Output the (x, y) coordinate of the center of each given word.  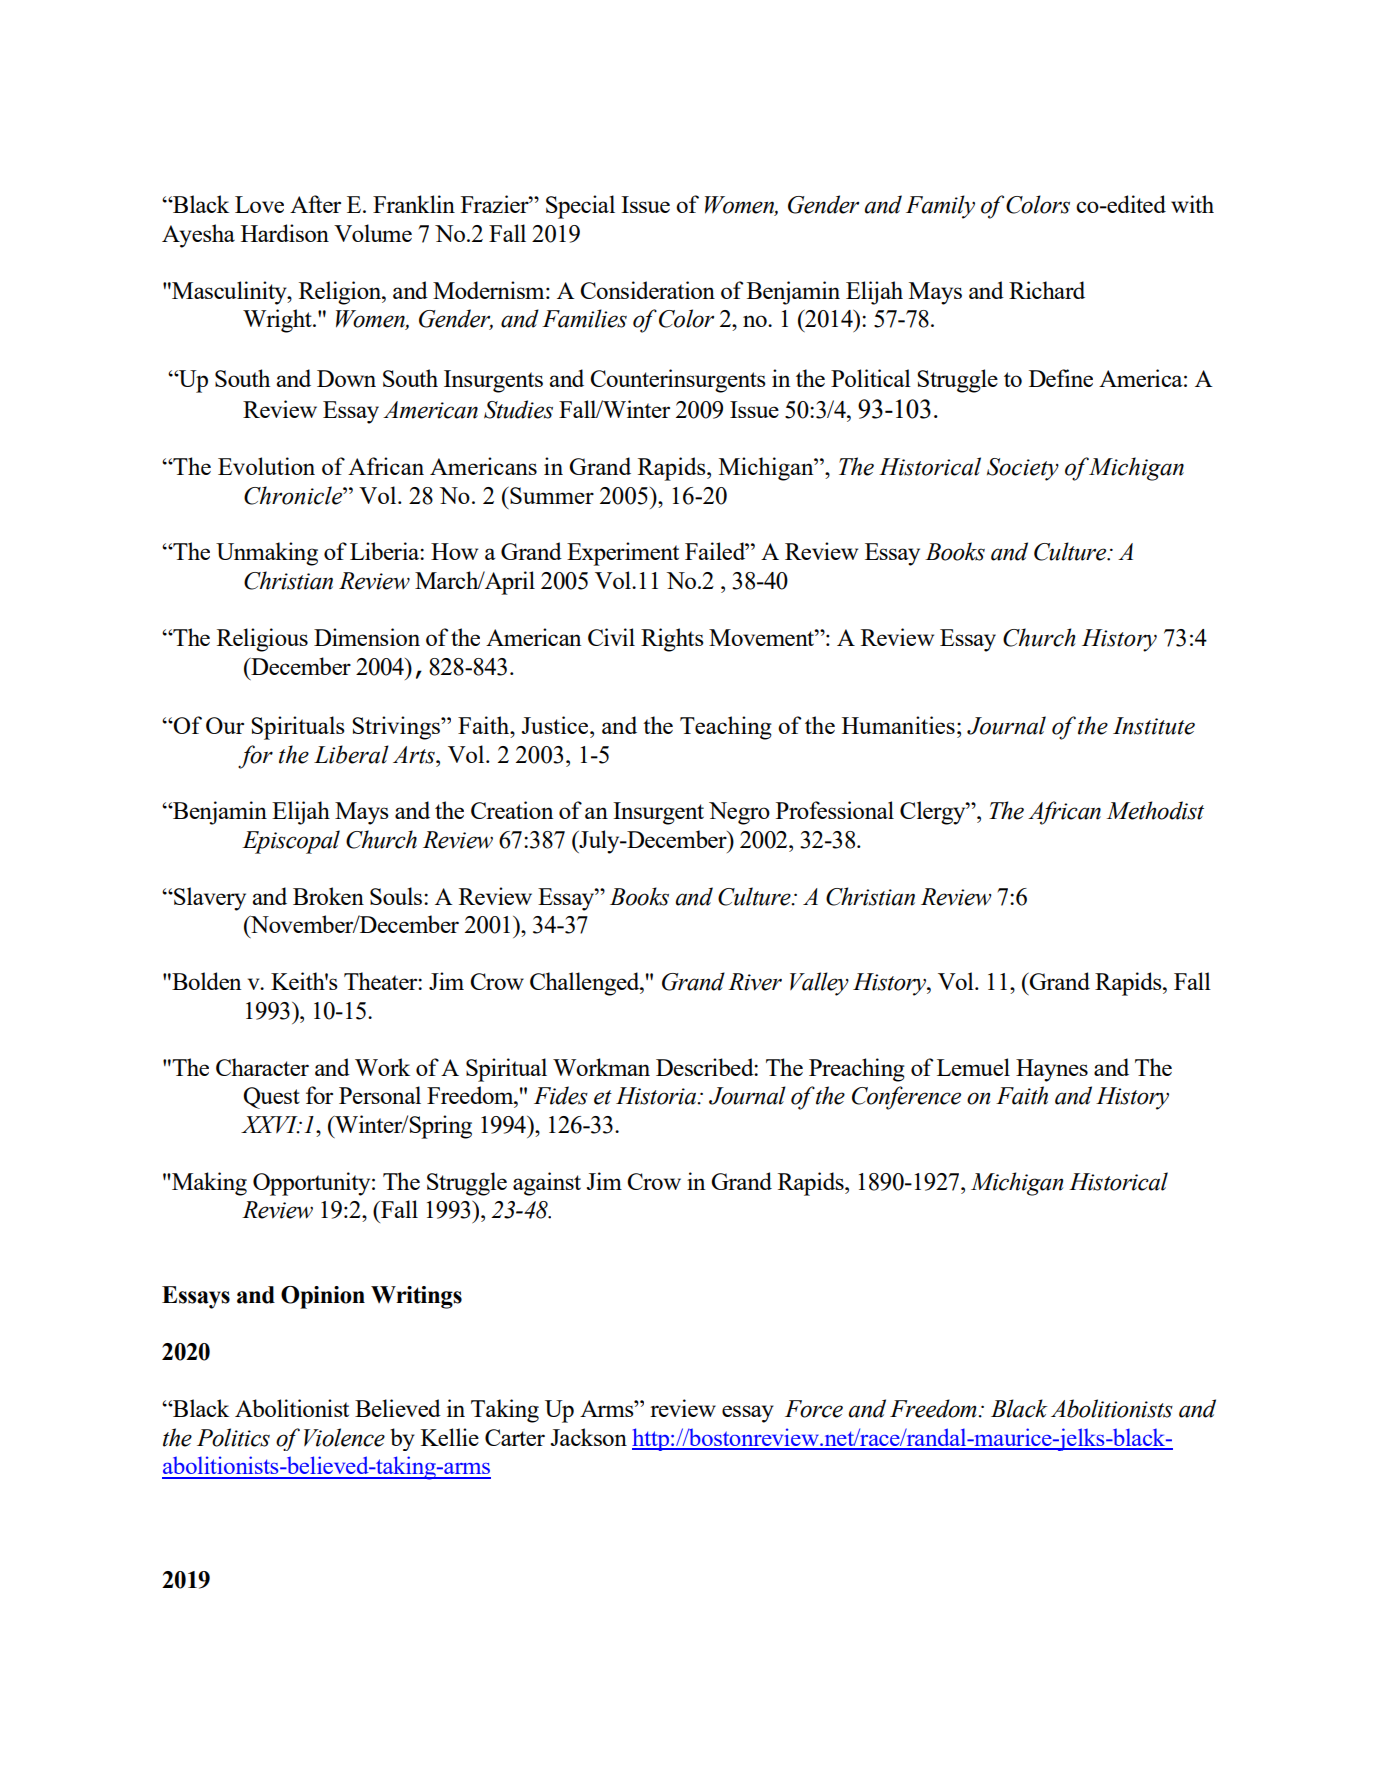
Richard (1047, 290)
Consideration (647, 290)
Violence (344, 1437)
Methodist (1155, 810)
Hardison (285, 233)
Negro (739, 813)
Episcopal (291, 842)
